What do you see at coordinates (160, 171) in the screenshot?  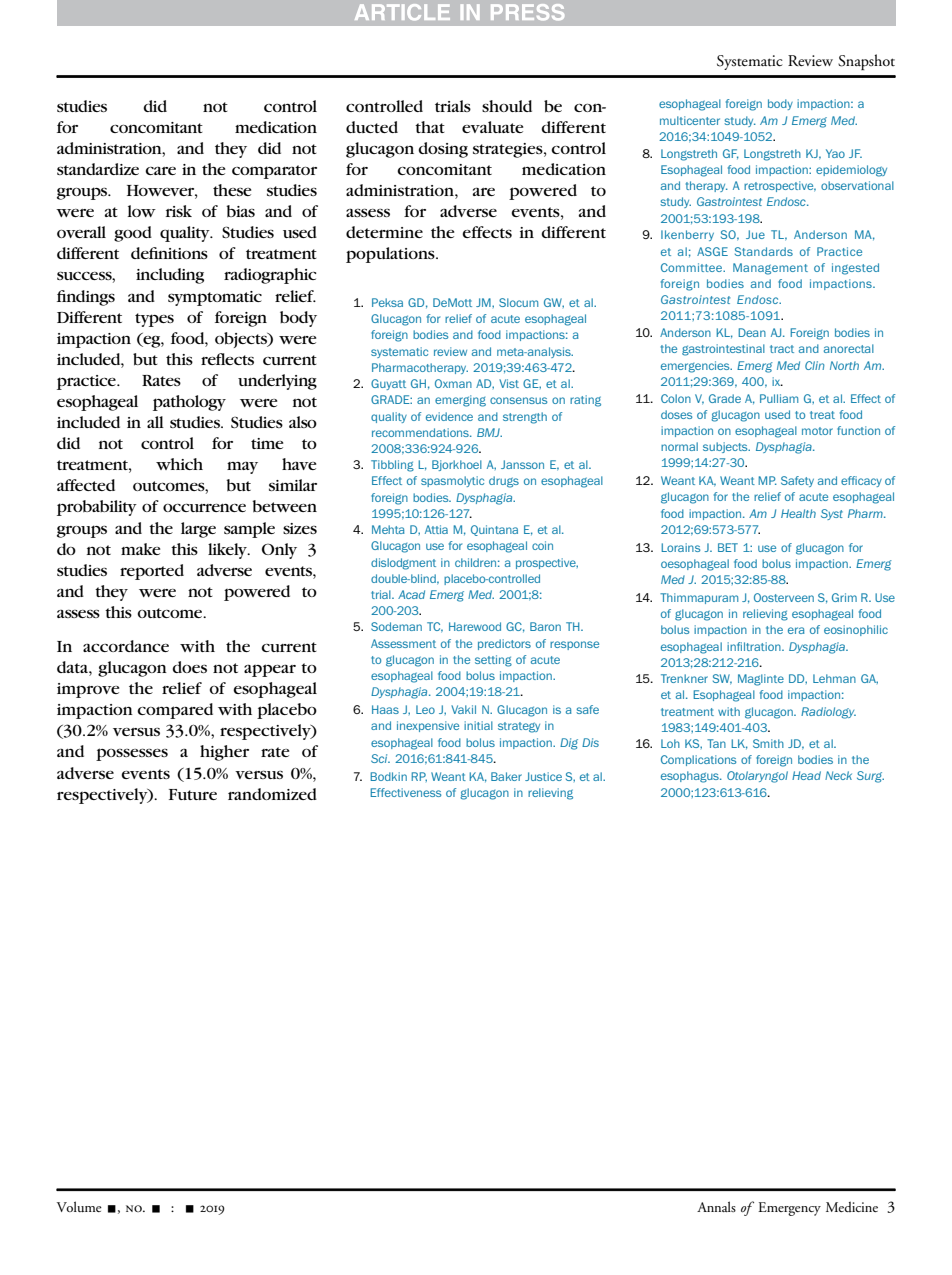 I see `care` at bounding box center [160, 171].
